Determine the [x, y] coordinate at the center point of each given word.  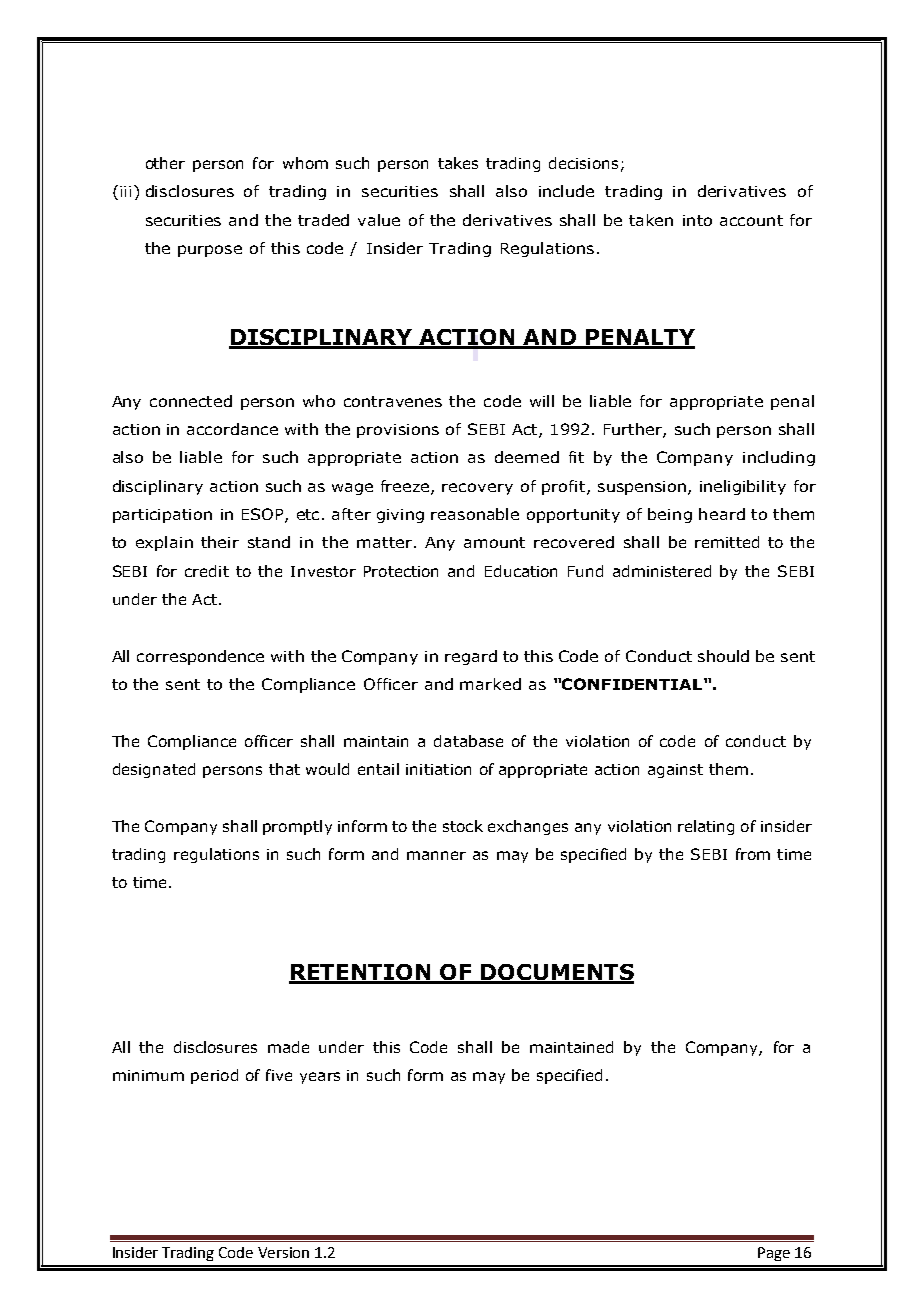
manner [436, 855]
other [165, 163]
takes [458, 163]
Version [283, 1252]
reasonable [475, 514]
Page [774, 1254]
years [320, 1078]
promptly [297, 827]
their [220, 542]
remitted [727, 542]
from [753, 854]
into [697, 220]
